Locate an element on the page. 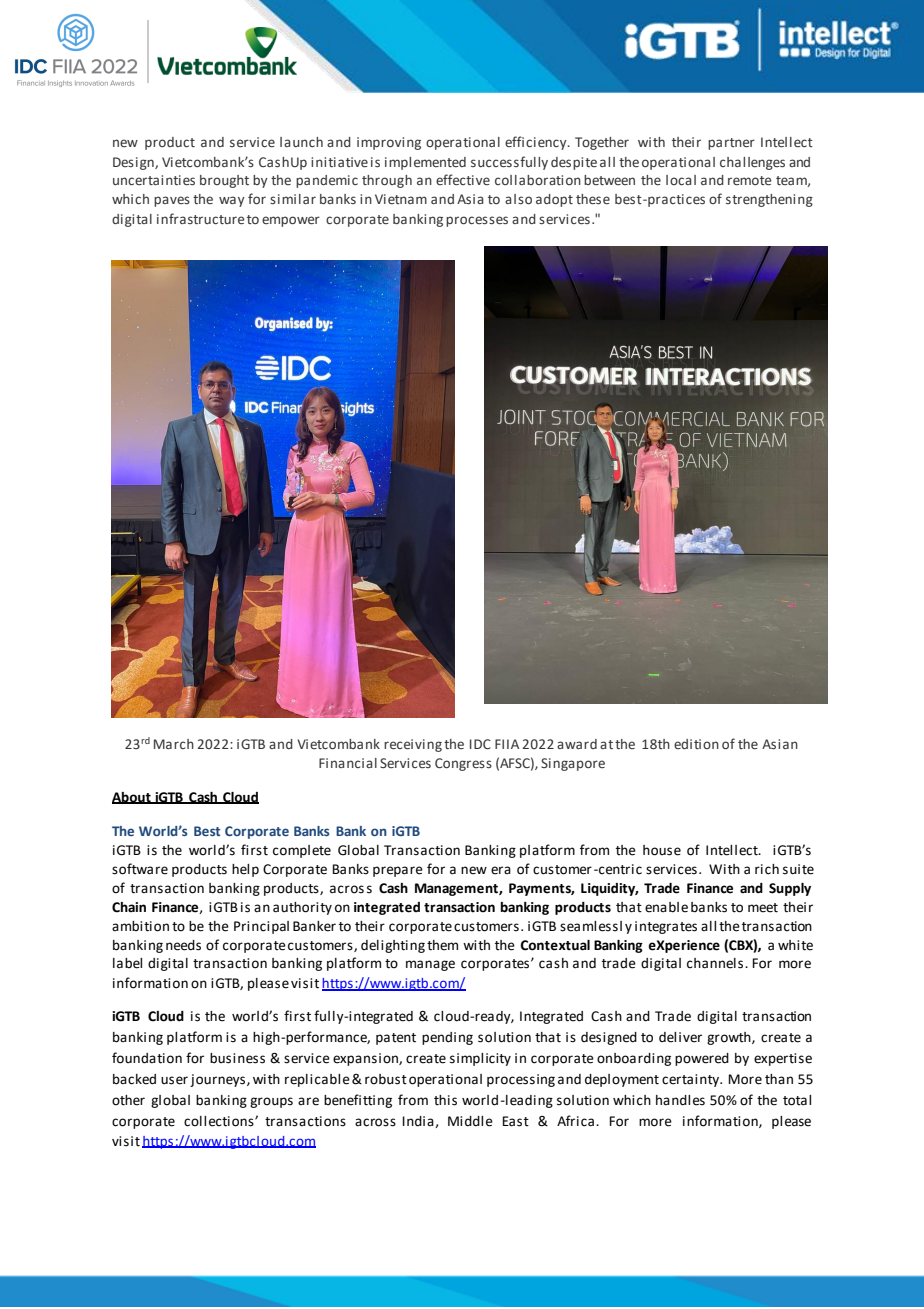 The image size is (924, 1309). Congress is located at coordinates (463, 764).
